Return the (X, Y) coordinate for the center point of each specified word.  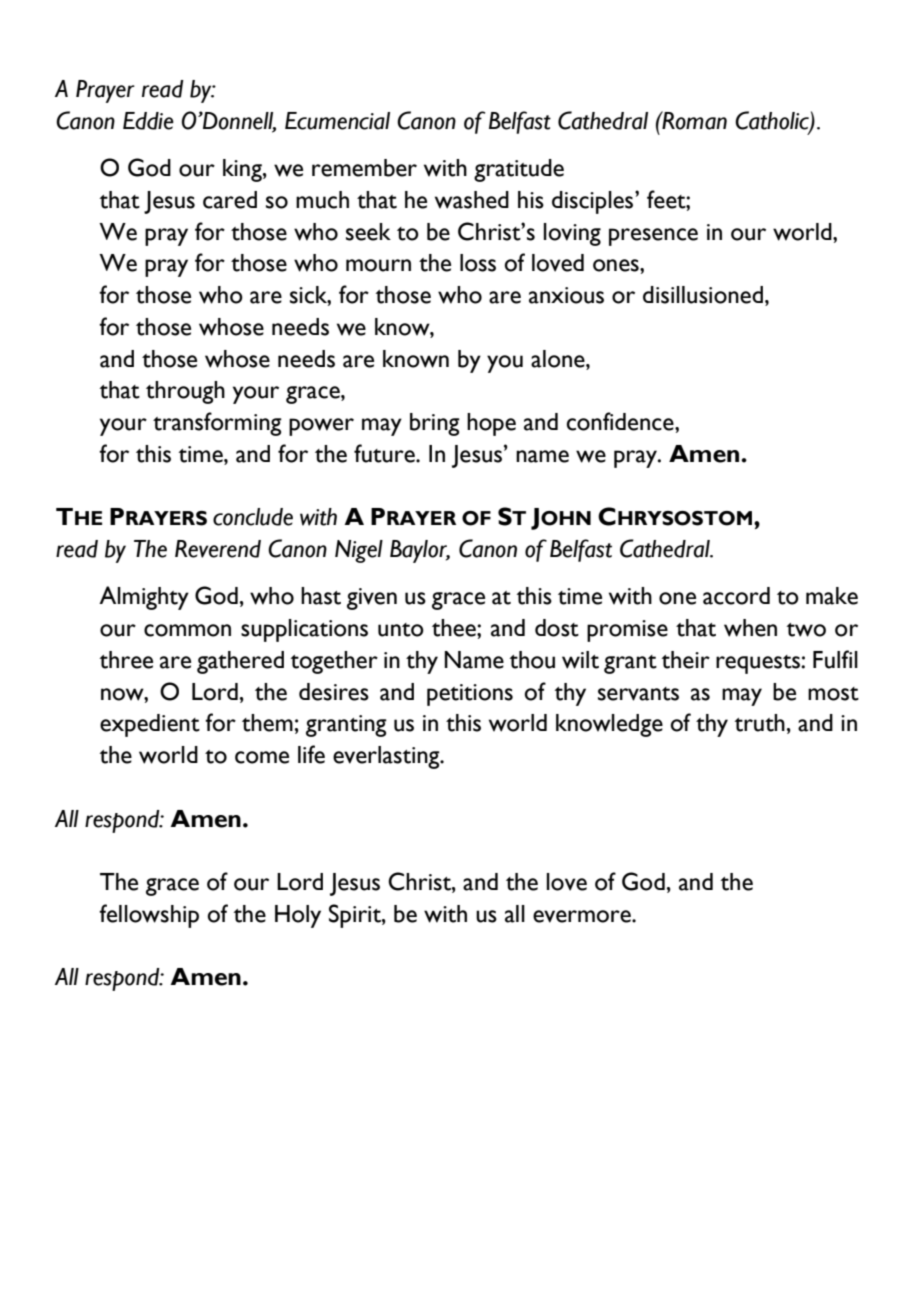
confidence (621, 421)
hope (491, 424)
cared (230, 200)
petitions (470, 695)
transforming (217, 424)
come (262, 757)
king (243, 170)
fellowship (149, 916)
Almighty (144, 598)
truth (759, 723)
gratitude (519, 170)
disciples (594, 202)
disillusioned (703, 295)
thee (455, 628)
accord (736, 596)
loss (478, 263)
